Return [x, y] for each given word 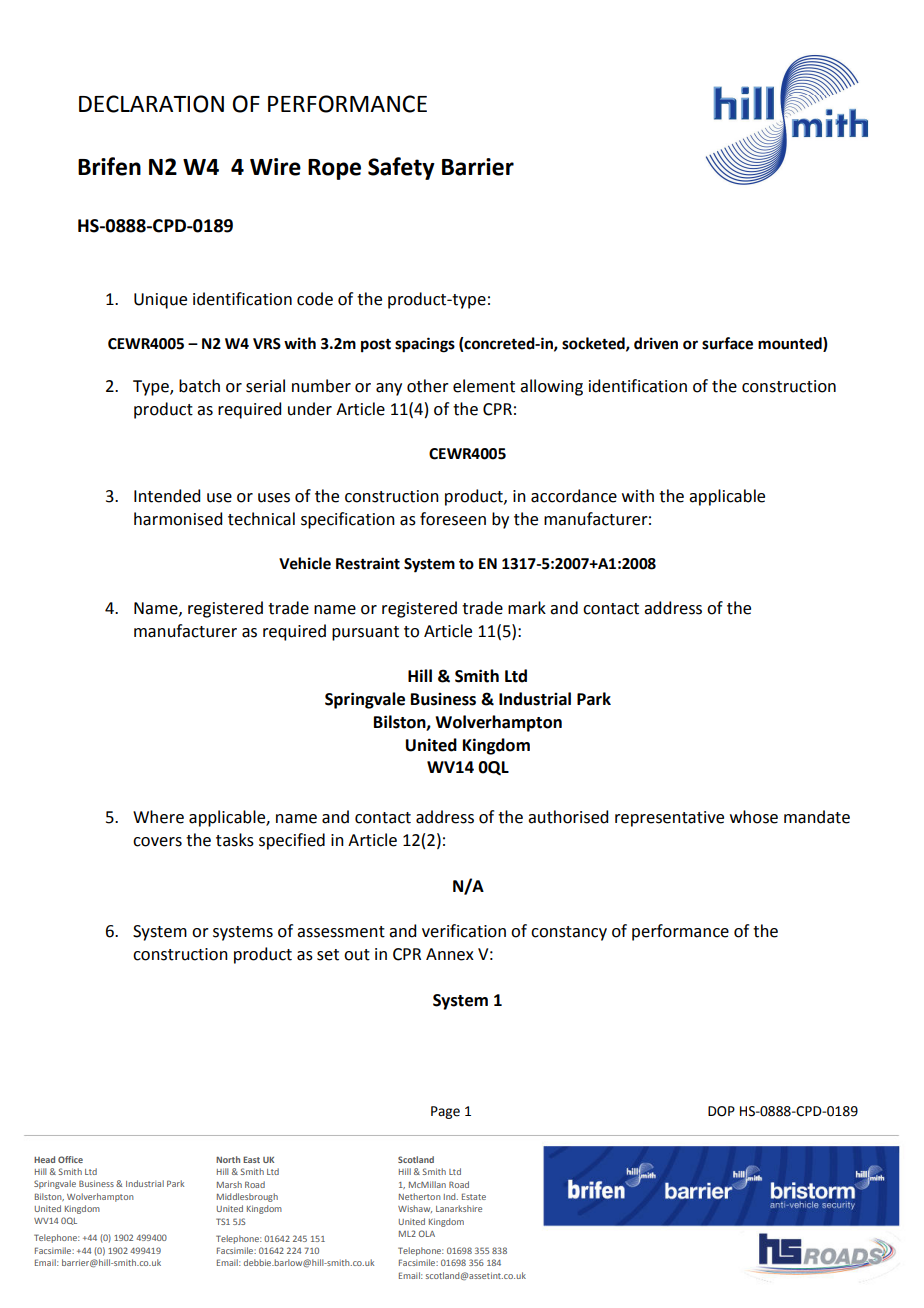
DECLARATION [151, 104]
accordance [574, 496]
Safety [401, 168]
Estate [474, 1196]
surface [727, 343]
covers [157, 842]
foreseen [453, 519]
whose [754, 817]
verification [464, 931]
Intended [167, 496]
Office [70, 1159]
